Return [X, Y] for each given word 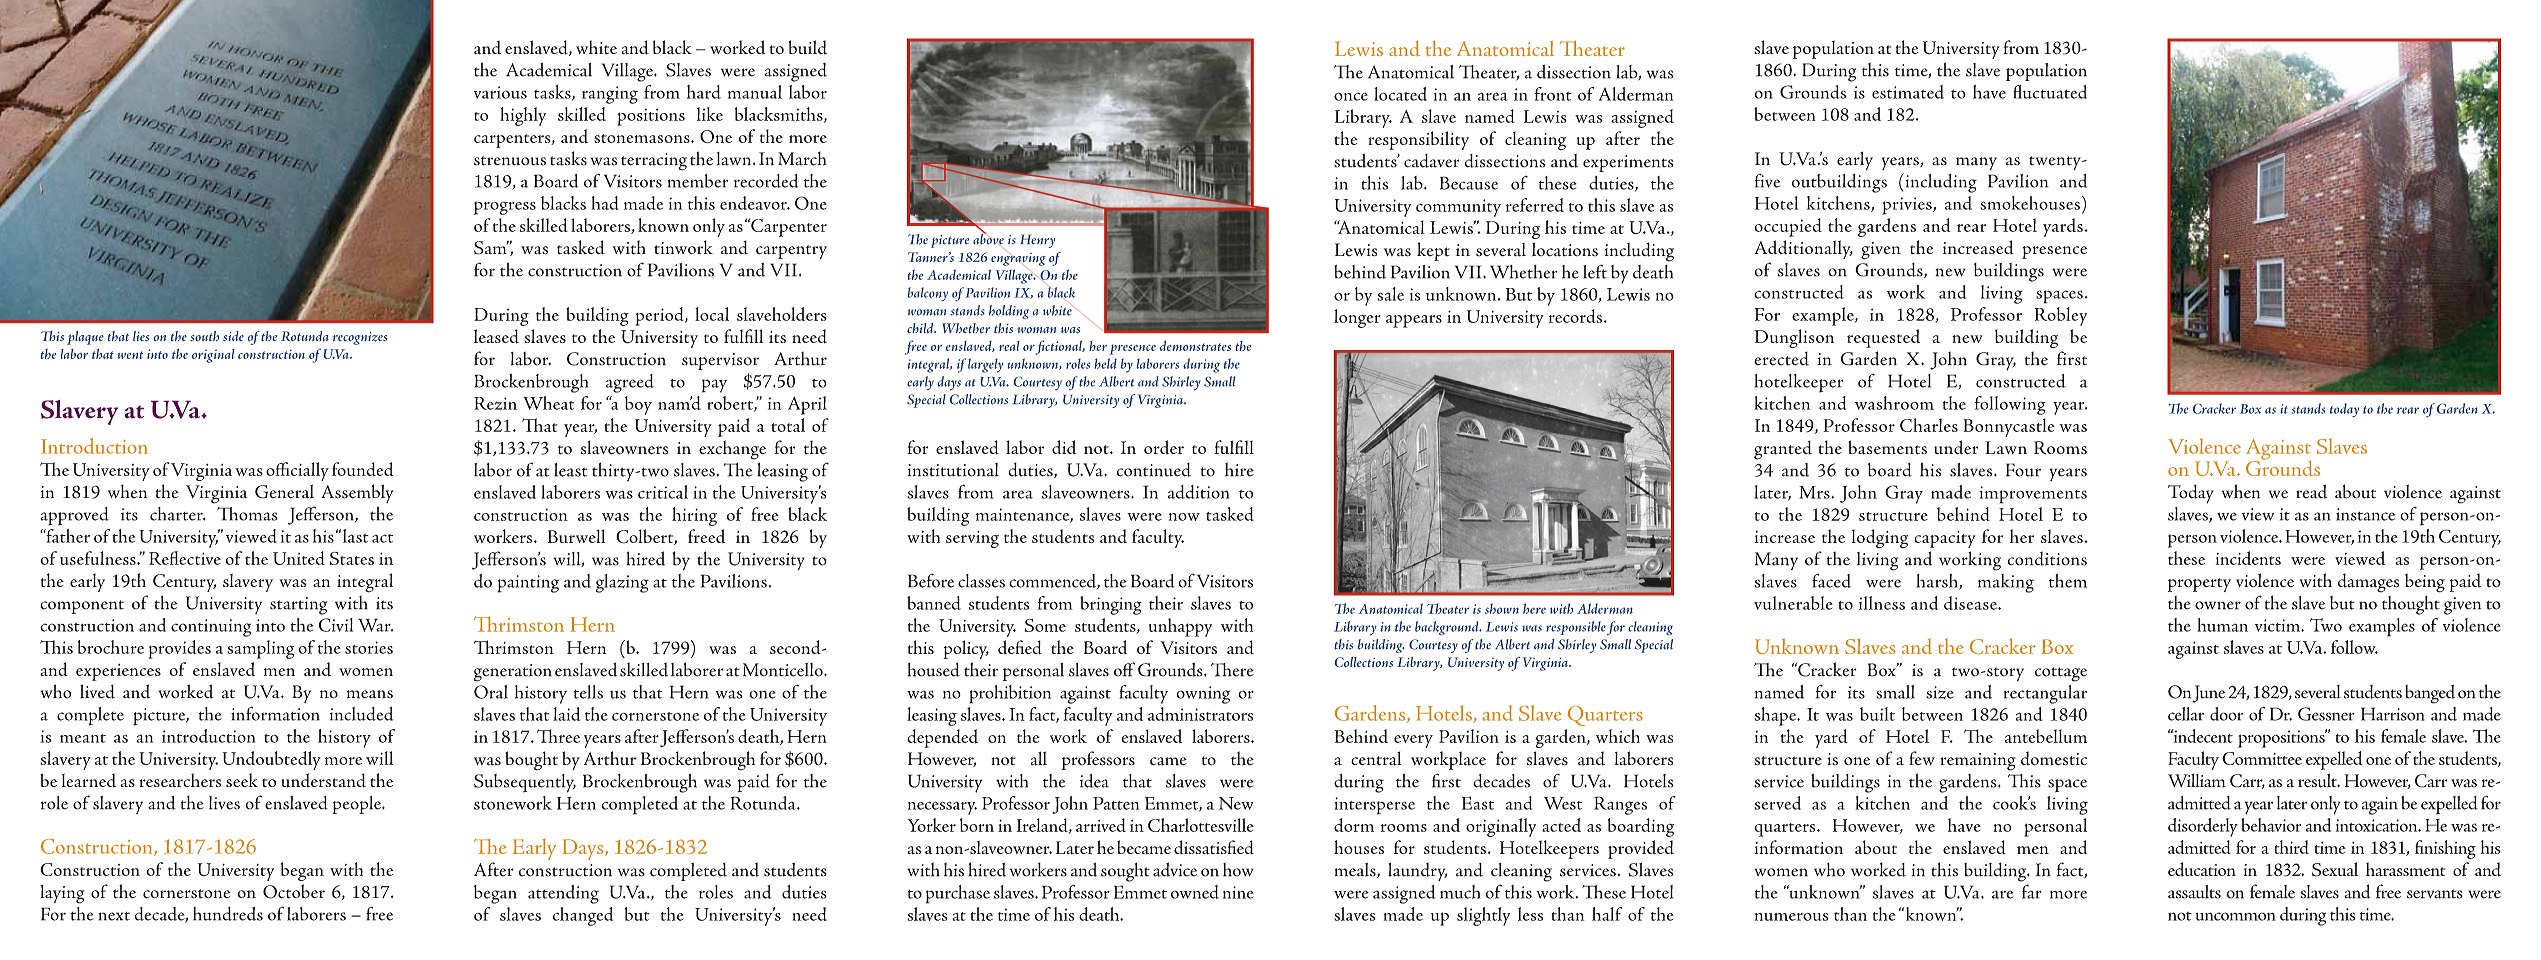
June [2208, 694]
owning [1203, 695]
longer [1357, 318]
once [1351, 96]
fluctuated [2050, 92]
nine [1238, 892]
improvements [2033, 495]
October [294, 891]
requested [1883, 338]
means [370, 694]
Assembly [357, 493]
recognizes [360, 338]
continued [1154, 470]
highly [523, 116]
